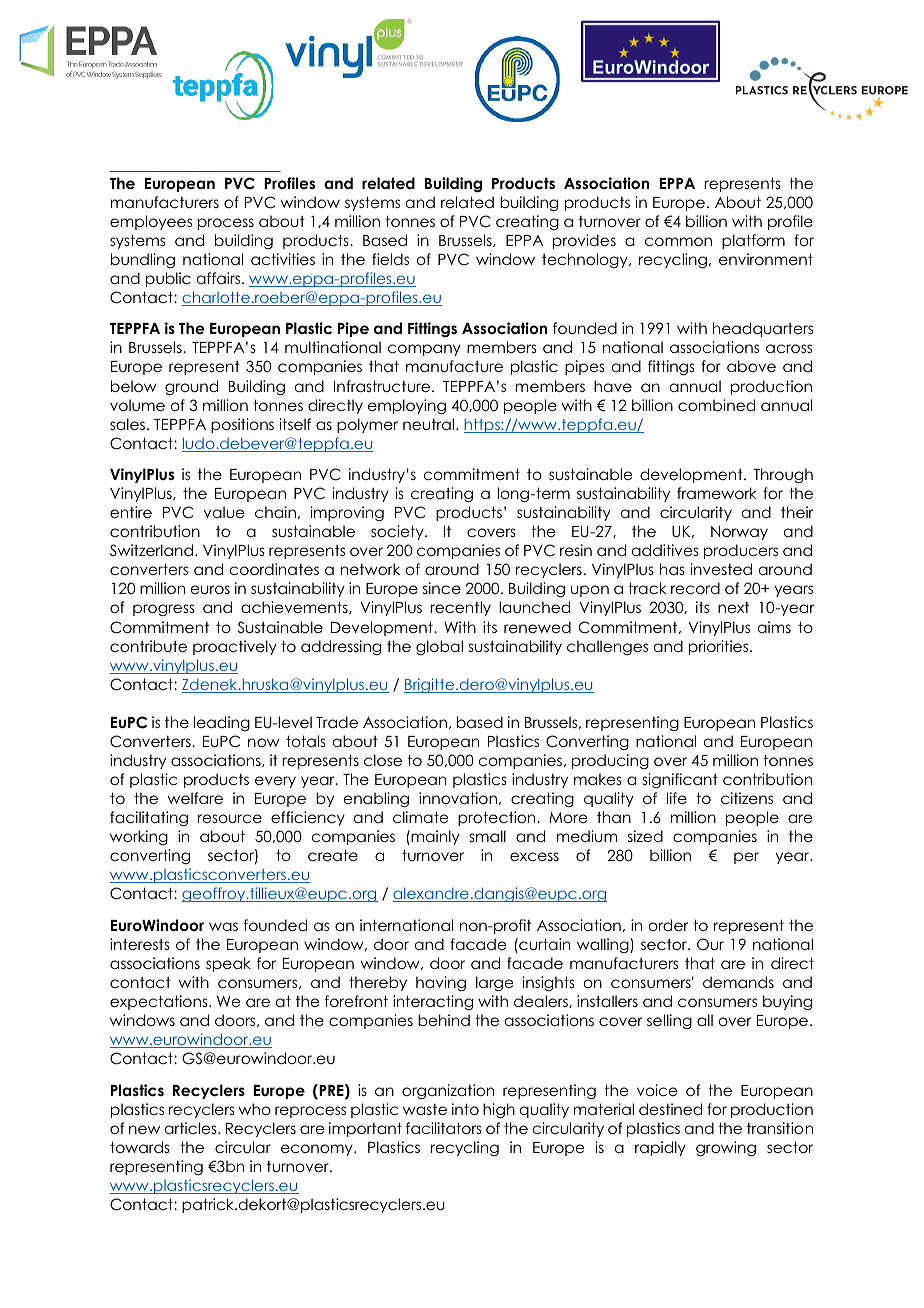  What do you see at coordinates (398, 532) in the image?
I see `society` at bounding box center [398, 532].
